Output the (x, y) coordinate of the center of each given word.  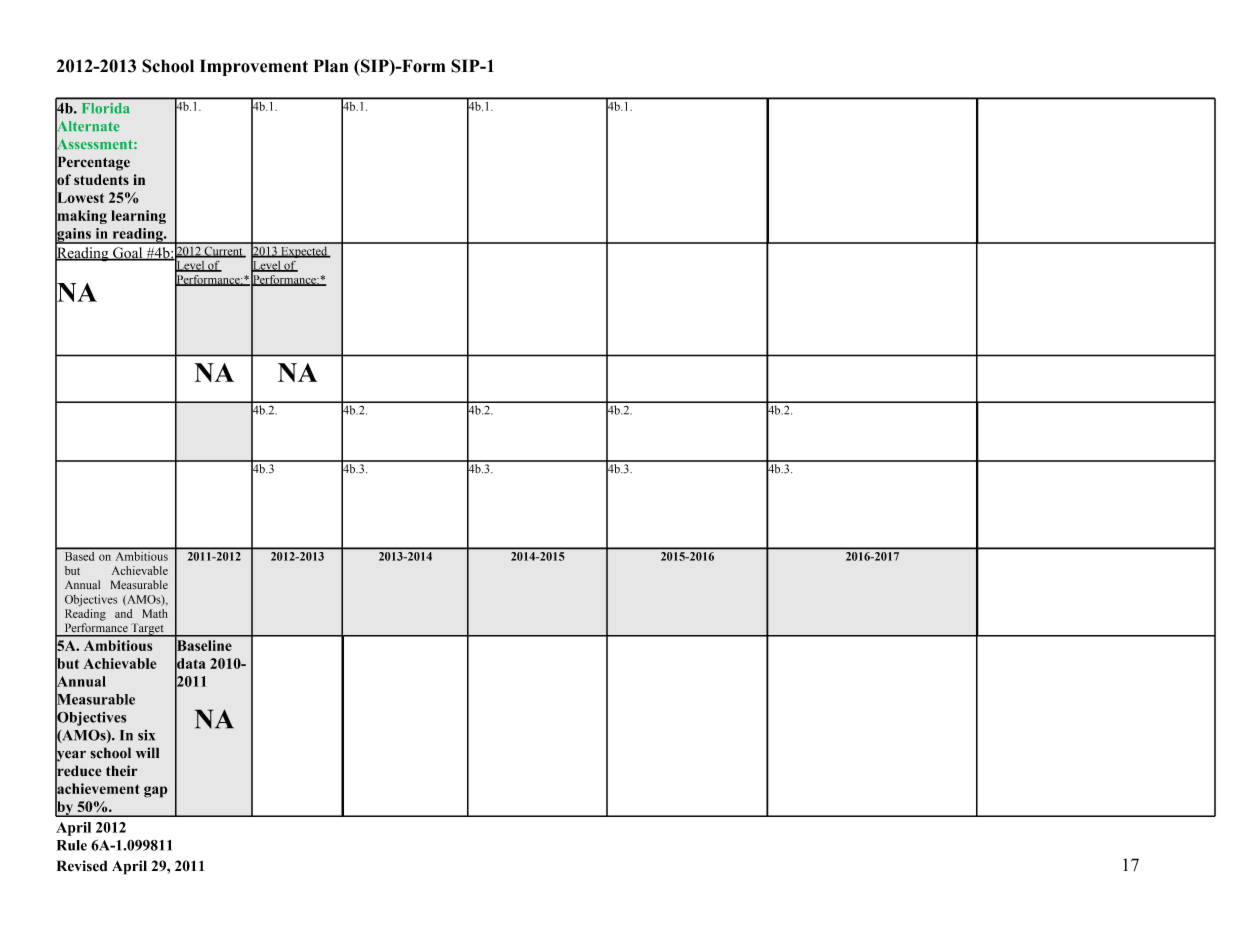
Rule (72, 845)
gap (156, 792)
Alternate (87, 126)
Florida (105, 108)
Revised (82, 866)
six (146, 735)
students (101, 179)
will (147, 752)
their (122, 770)
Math (155, 613)
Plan (331, 66)
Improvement (254, 67)
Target (147, 630)
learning (138, 217)
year (70, 756)
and (123, 613)
